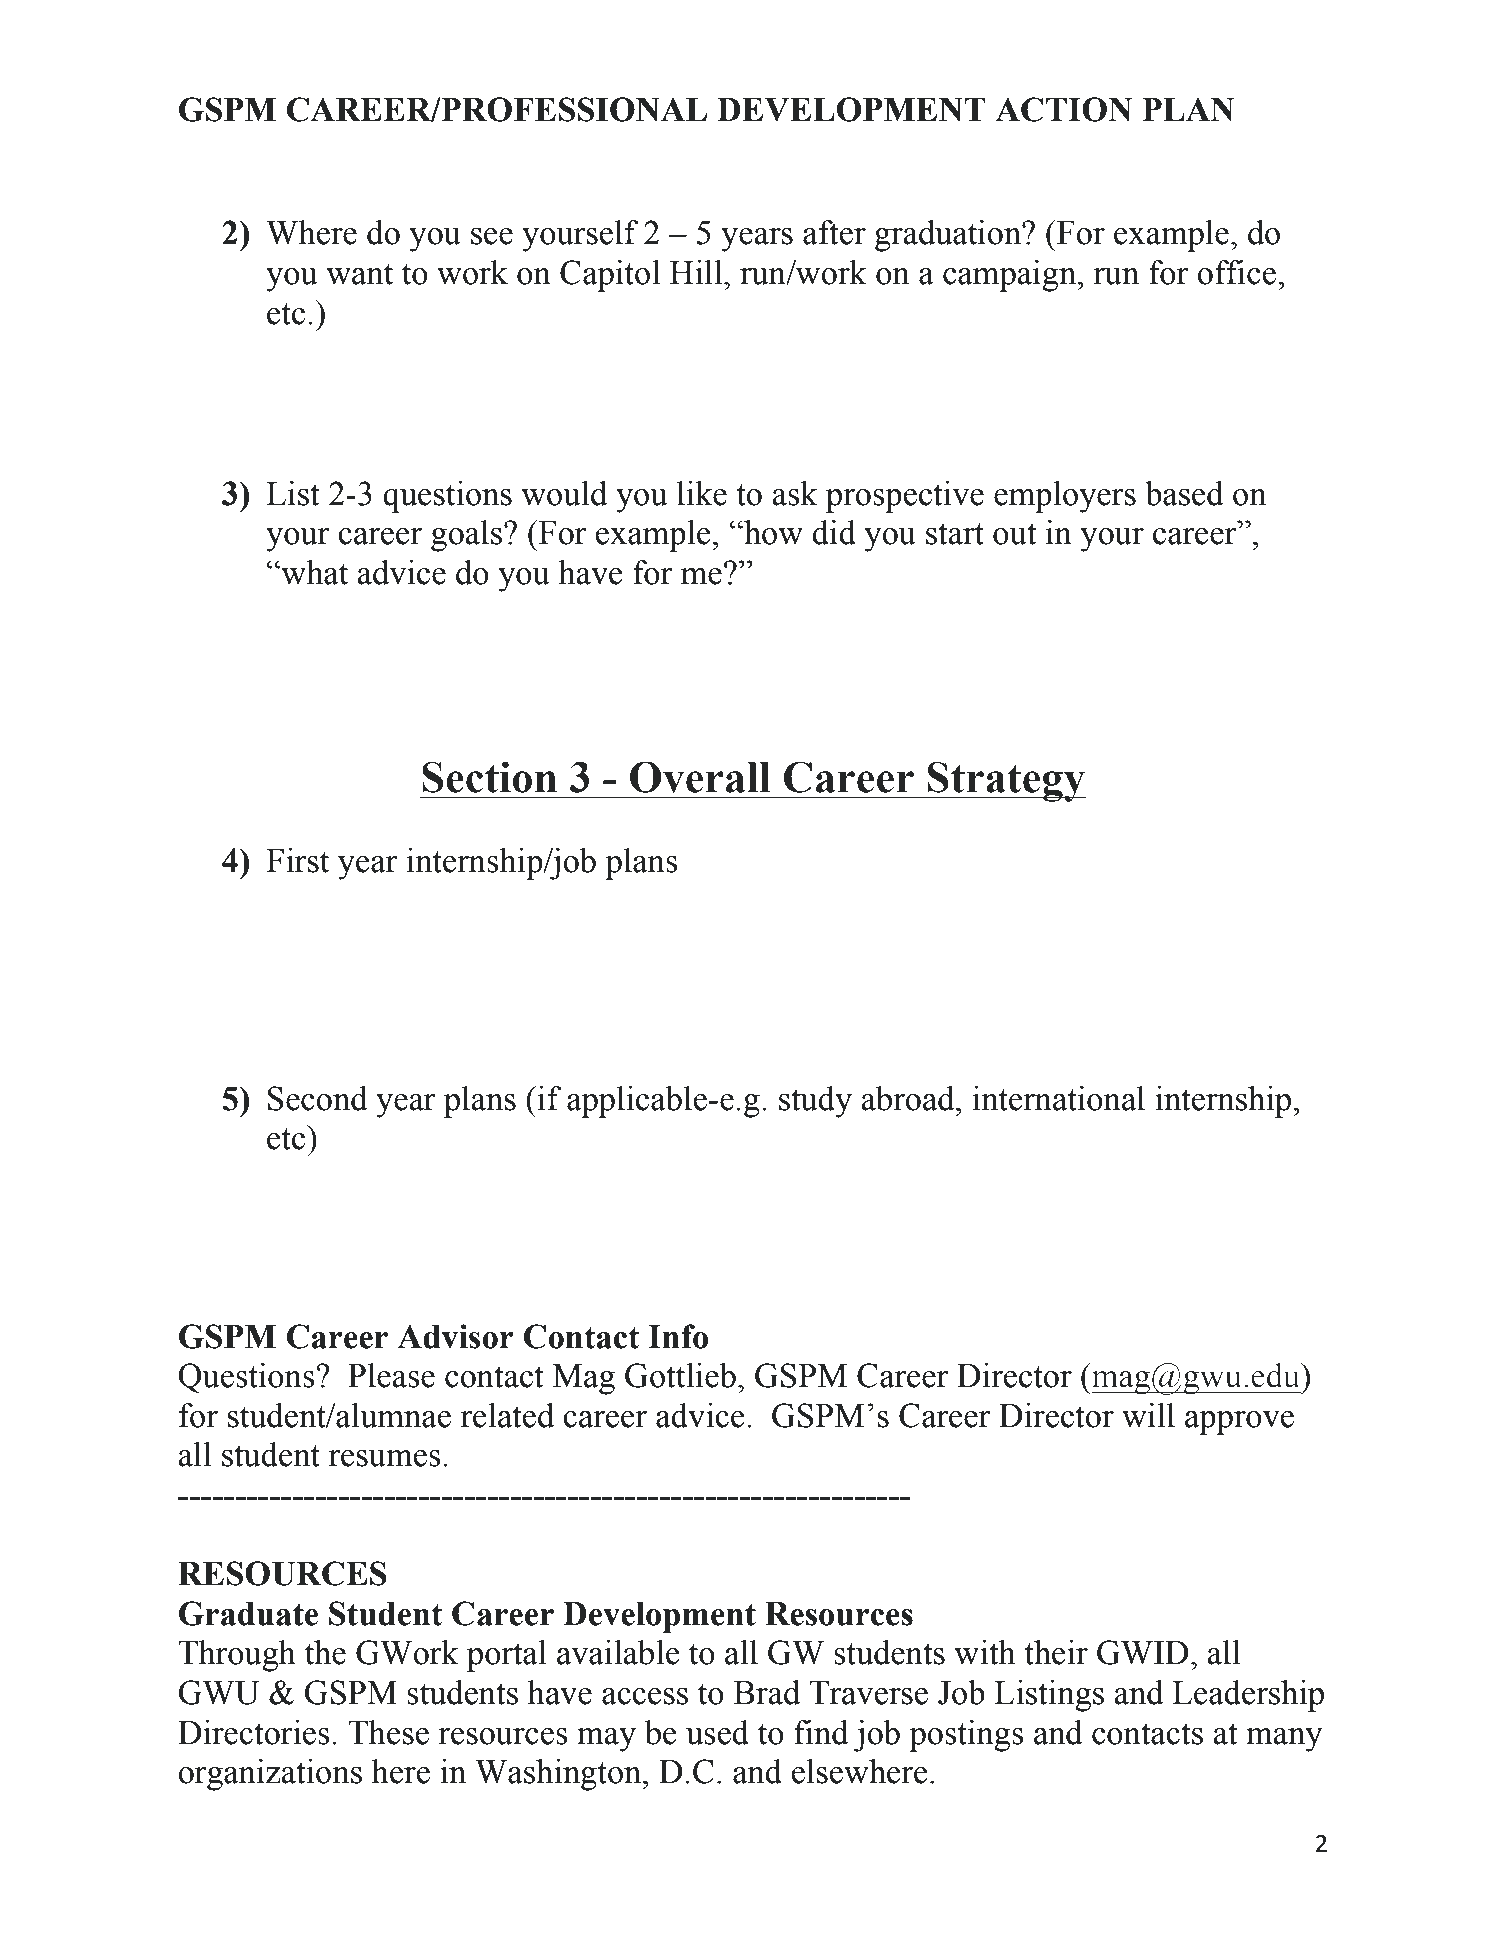 The image size is (1505, 1948). What do you see at coordinates (388, 1732) in the image?
I see `These` at bounding box center [388, 1732].
